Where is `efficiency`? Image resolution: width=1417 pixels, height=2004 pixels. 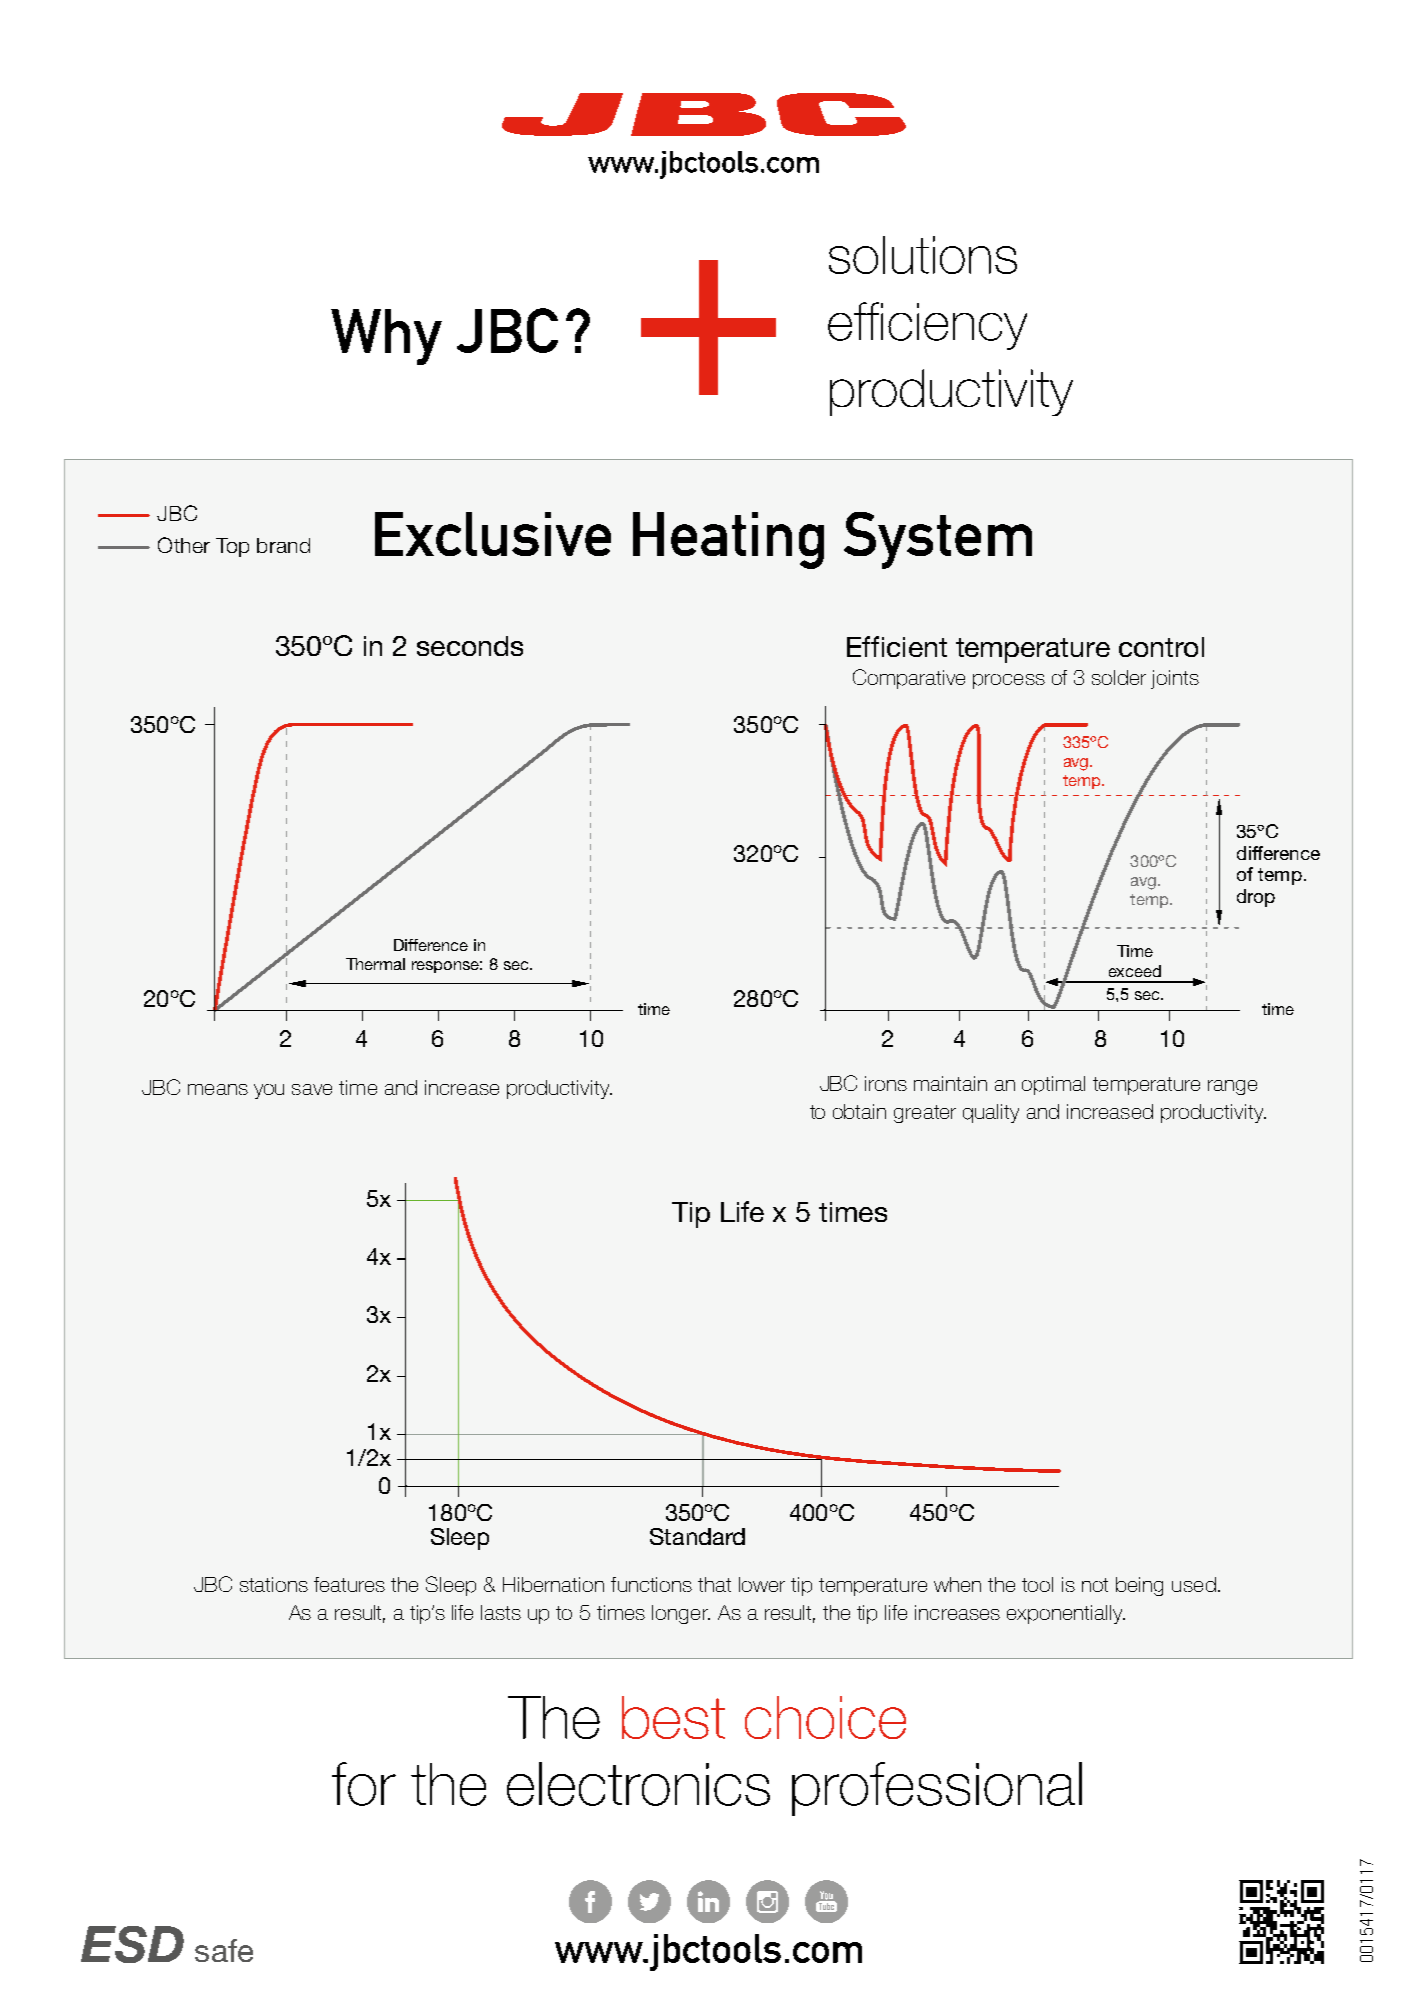 efficiency is located at coordinates (927, 326).
